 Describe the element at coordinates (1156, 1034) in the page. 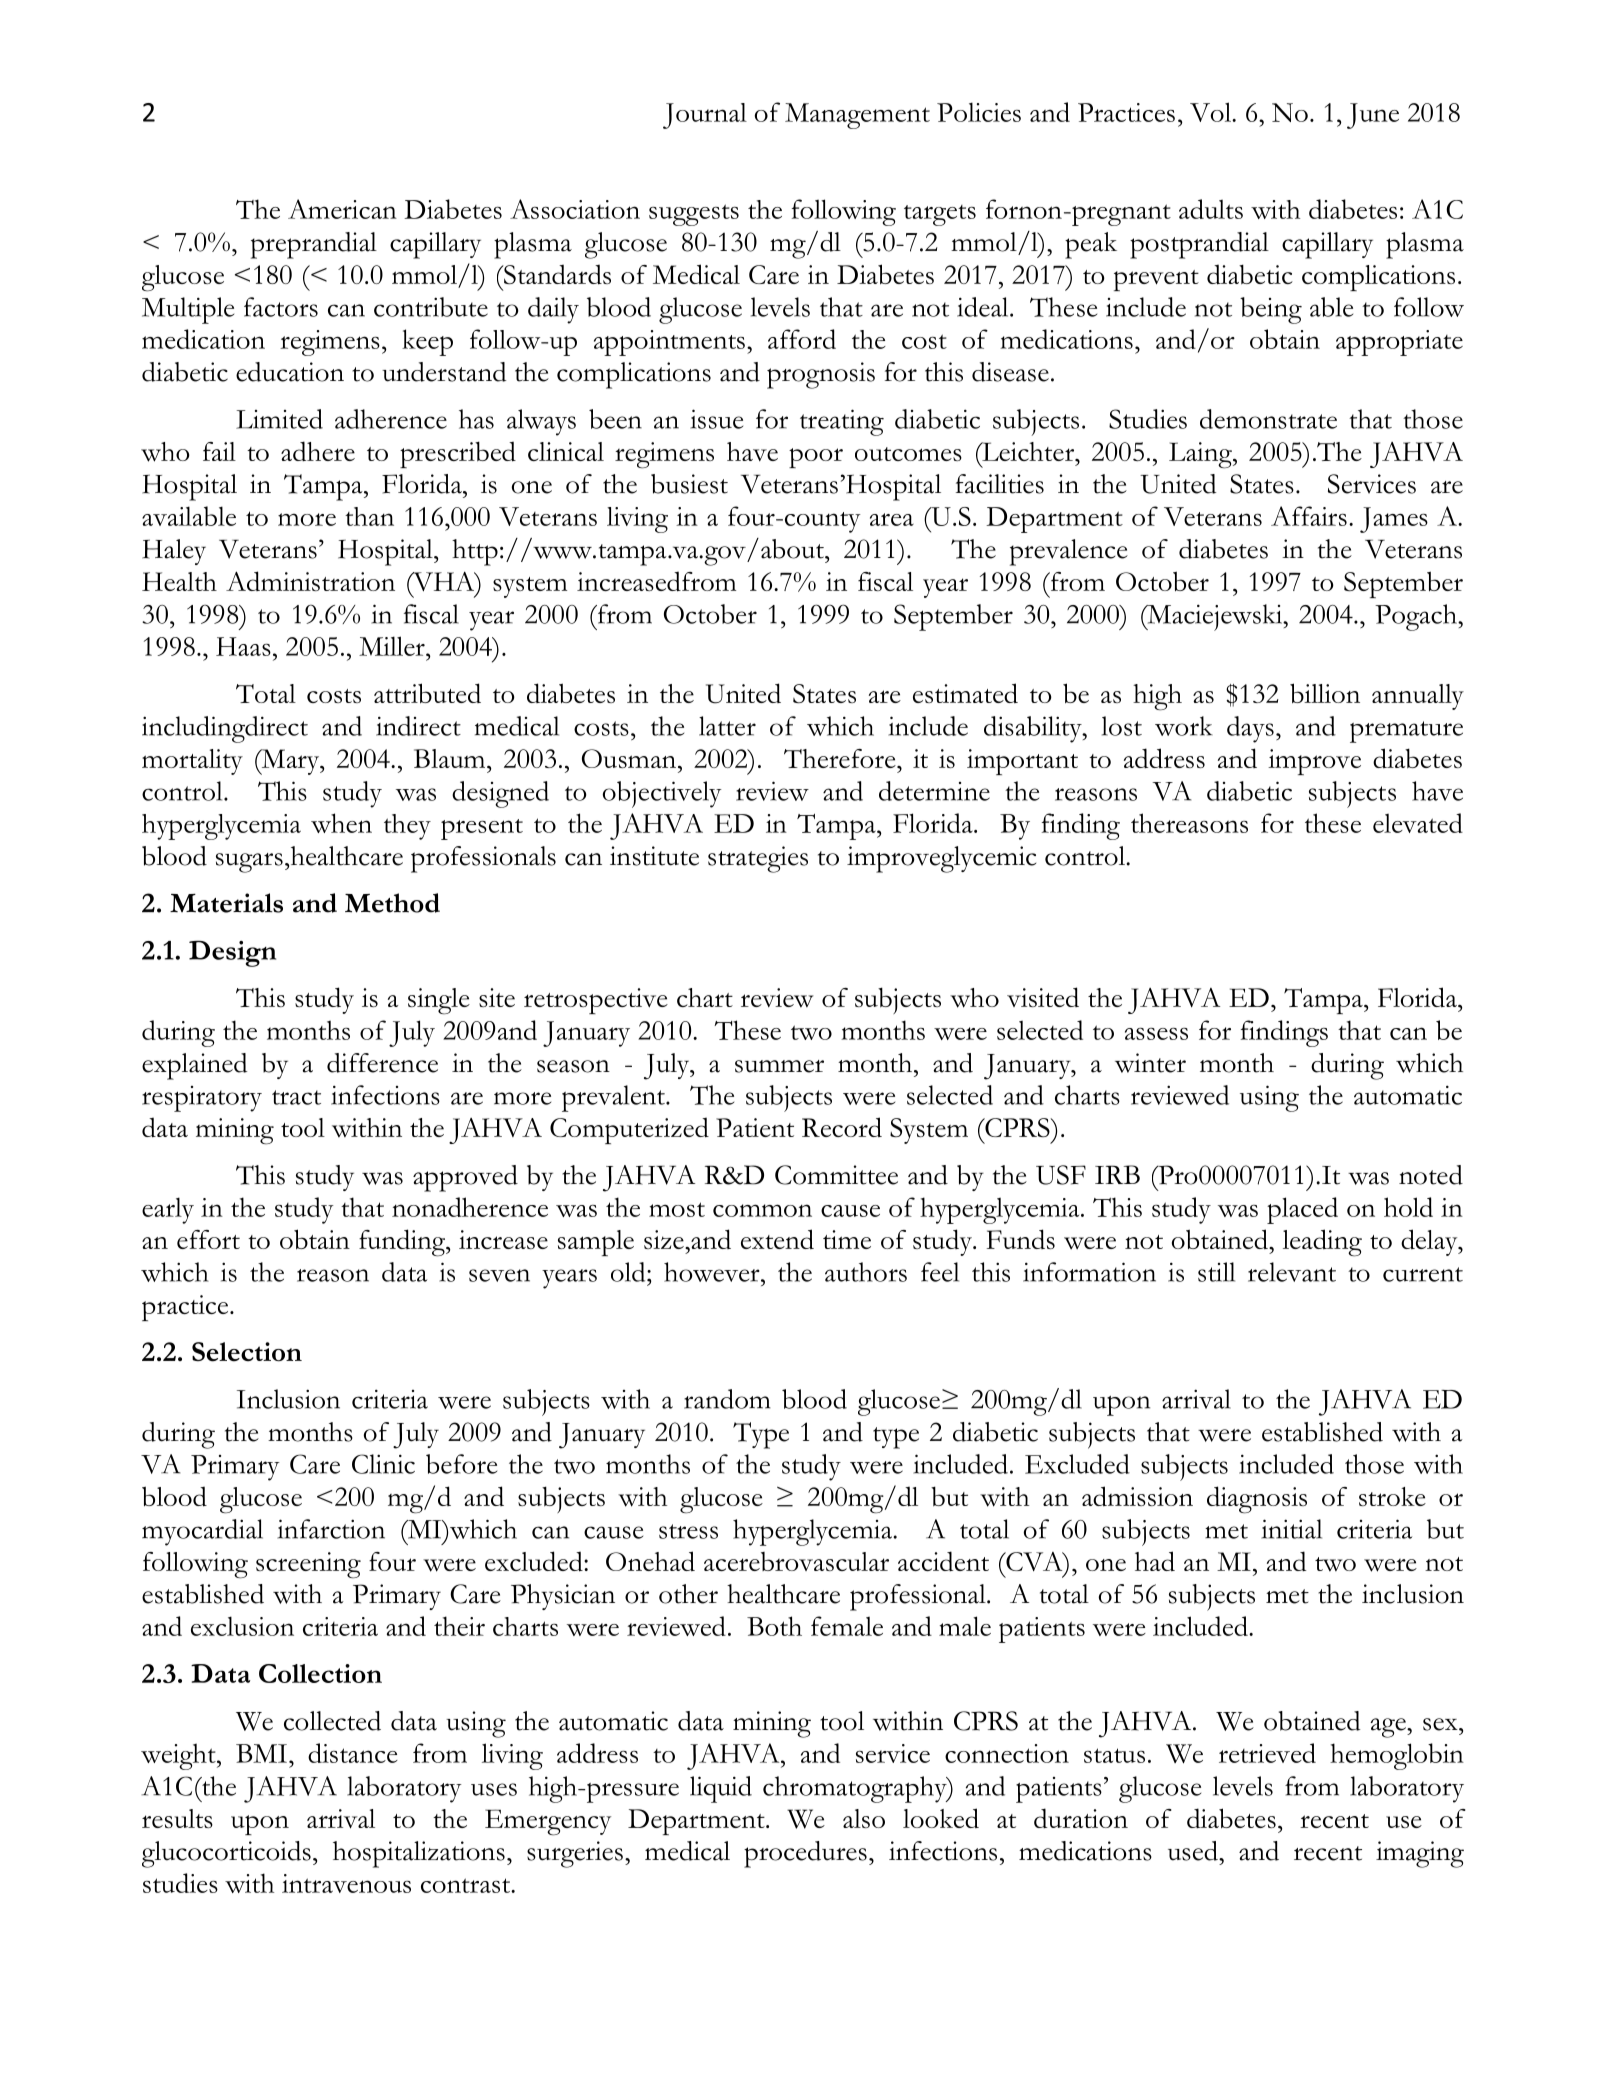

I see `assess` at that location.
